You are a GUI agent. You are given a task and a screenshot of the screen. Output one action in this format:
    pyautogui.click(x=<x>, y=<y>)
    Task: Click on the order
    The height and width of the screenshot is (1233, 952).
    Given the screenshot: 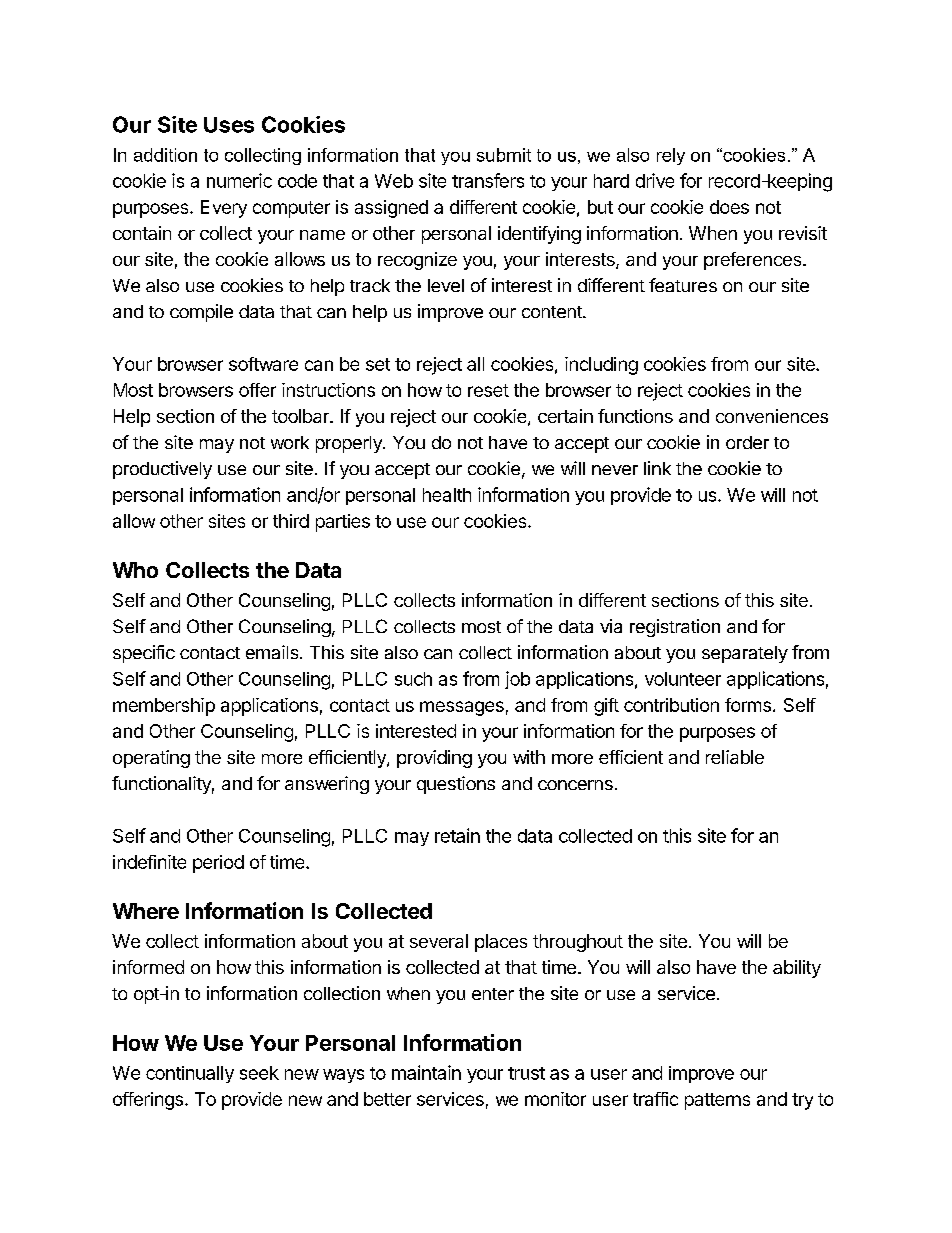 What is the action you would take?
    pyautogui.click(x=747, y=442)
